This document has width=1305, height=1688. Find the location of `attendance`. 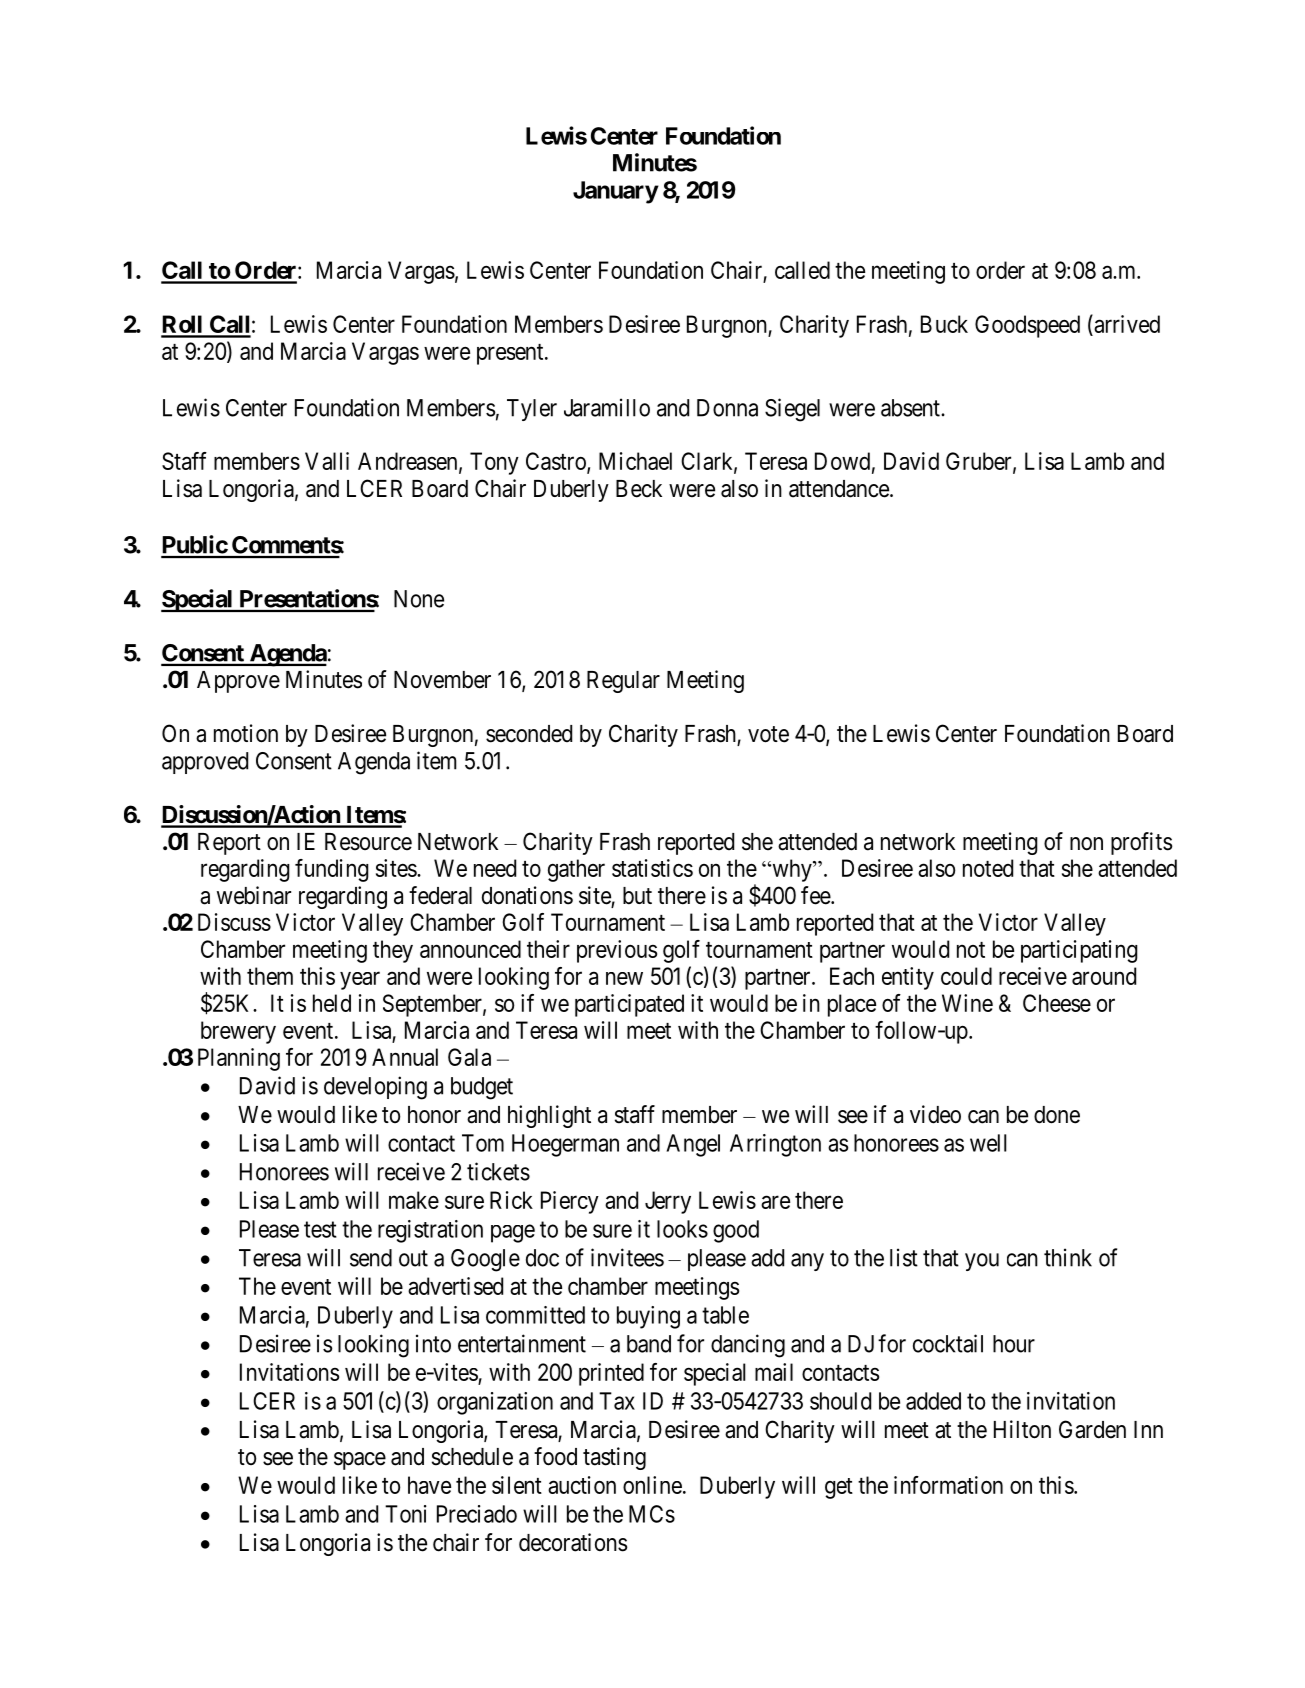

attendance is located at coordinates (839, 489).
